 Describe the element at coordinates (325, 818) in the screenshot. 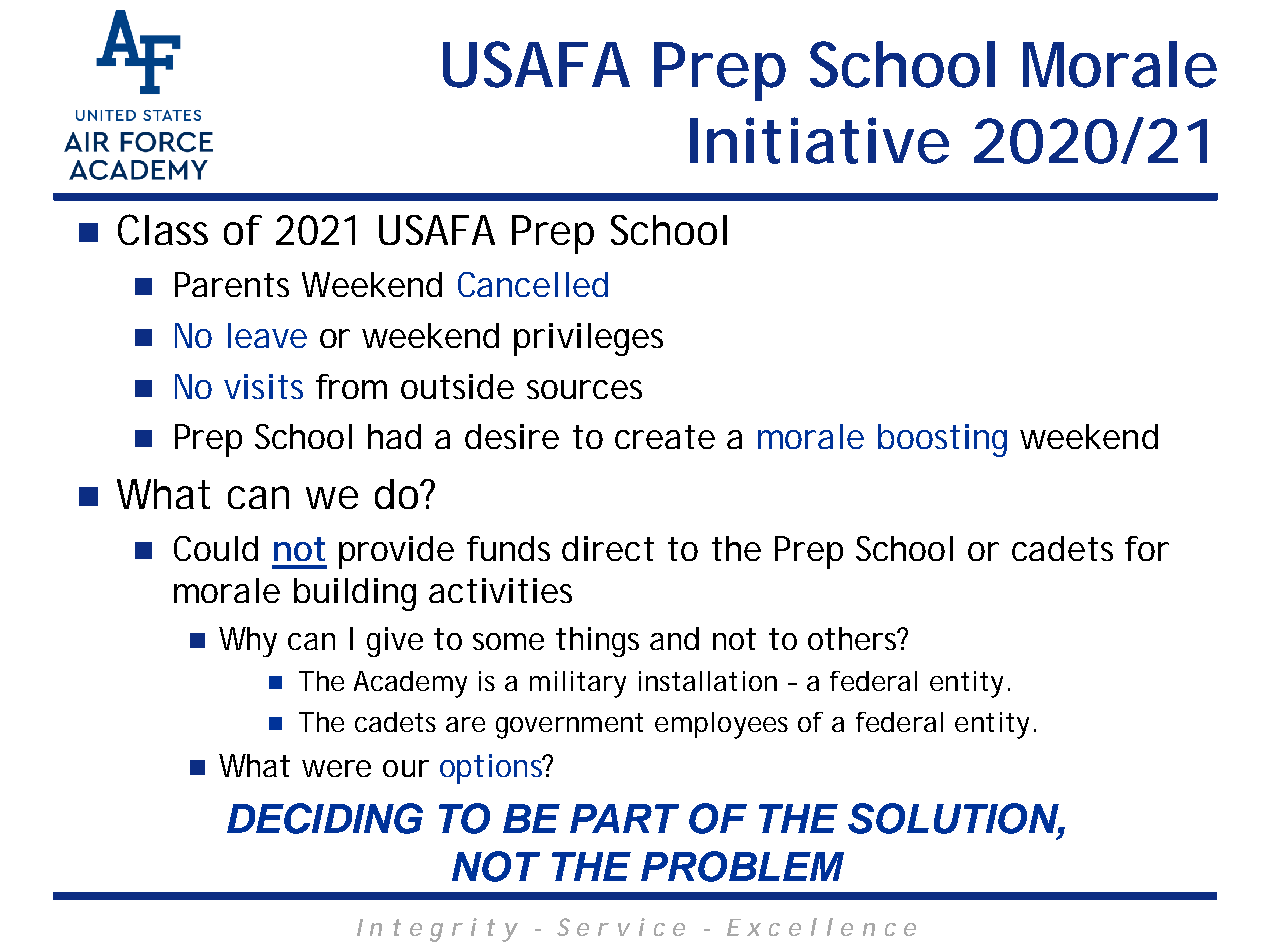

I see `DECIDING` at that location.
